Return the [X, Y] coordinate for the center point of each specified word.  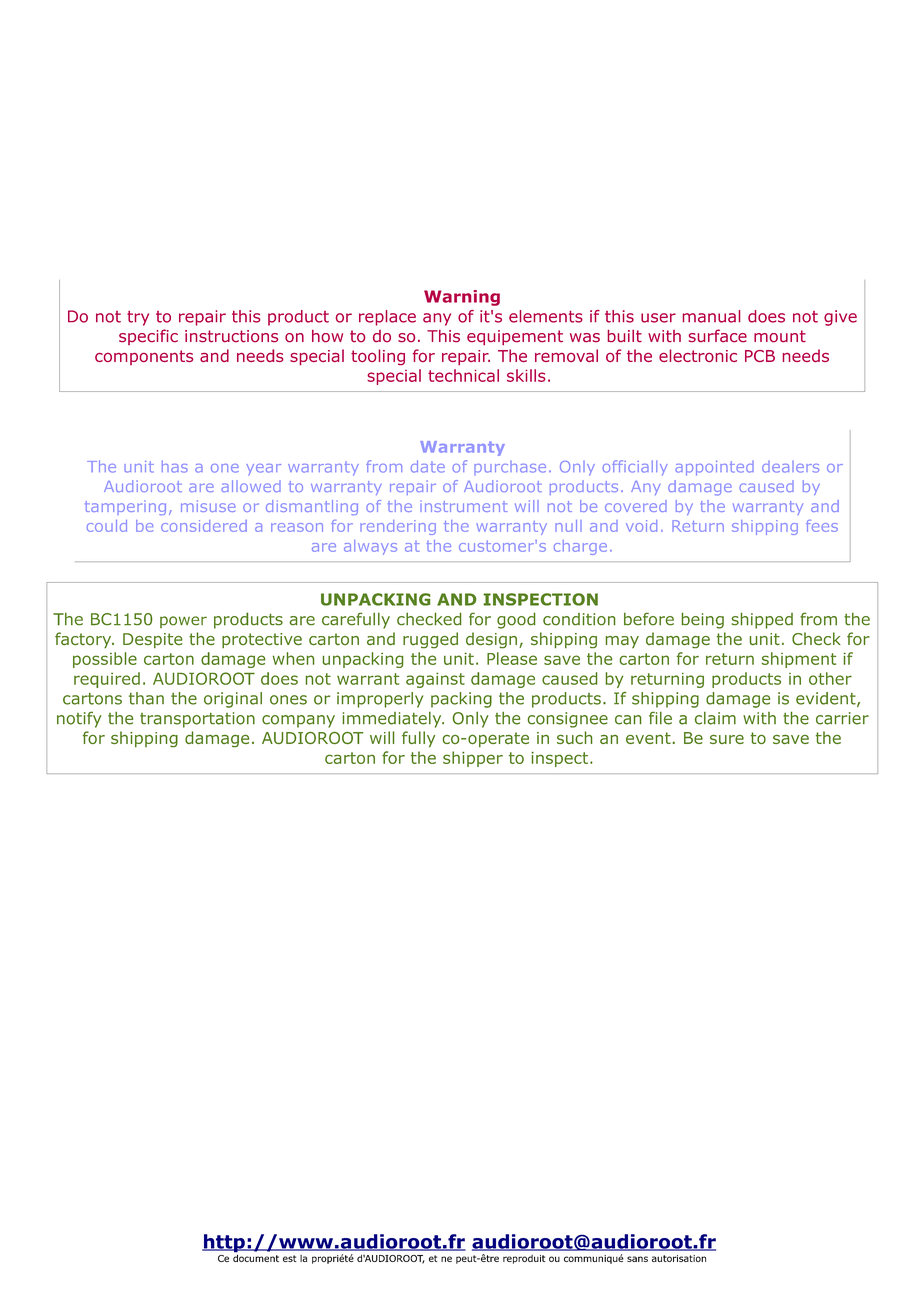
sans [637, 1259]
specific [148, 337]
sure [727, 739]
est [290, 1258]
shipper [473, 759]
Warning [462, 298]
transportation [197, 720]
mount [780, 336]
